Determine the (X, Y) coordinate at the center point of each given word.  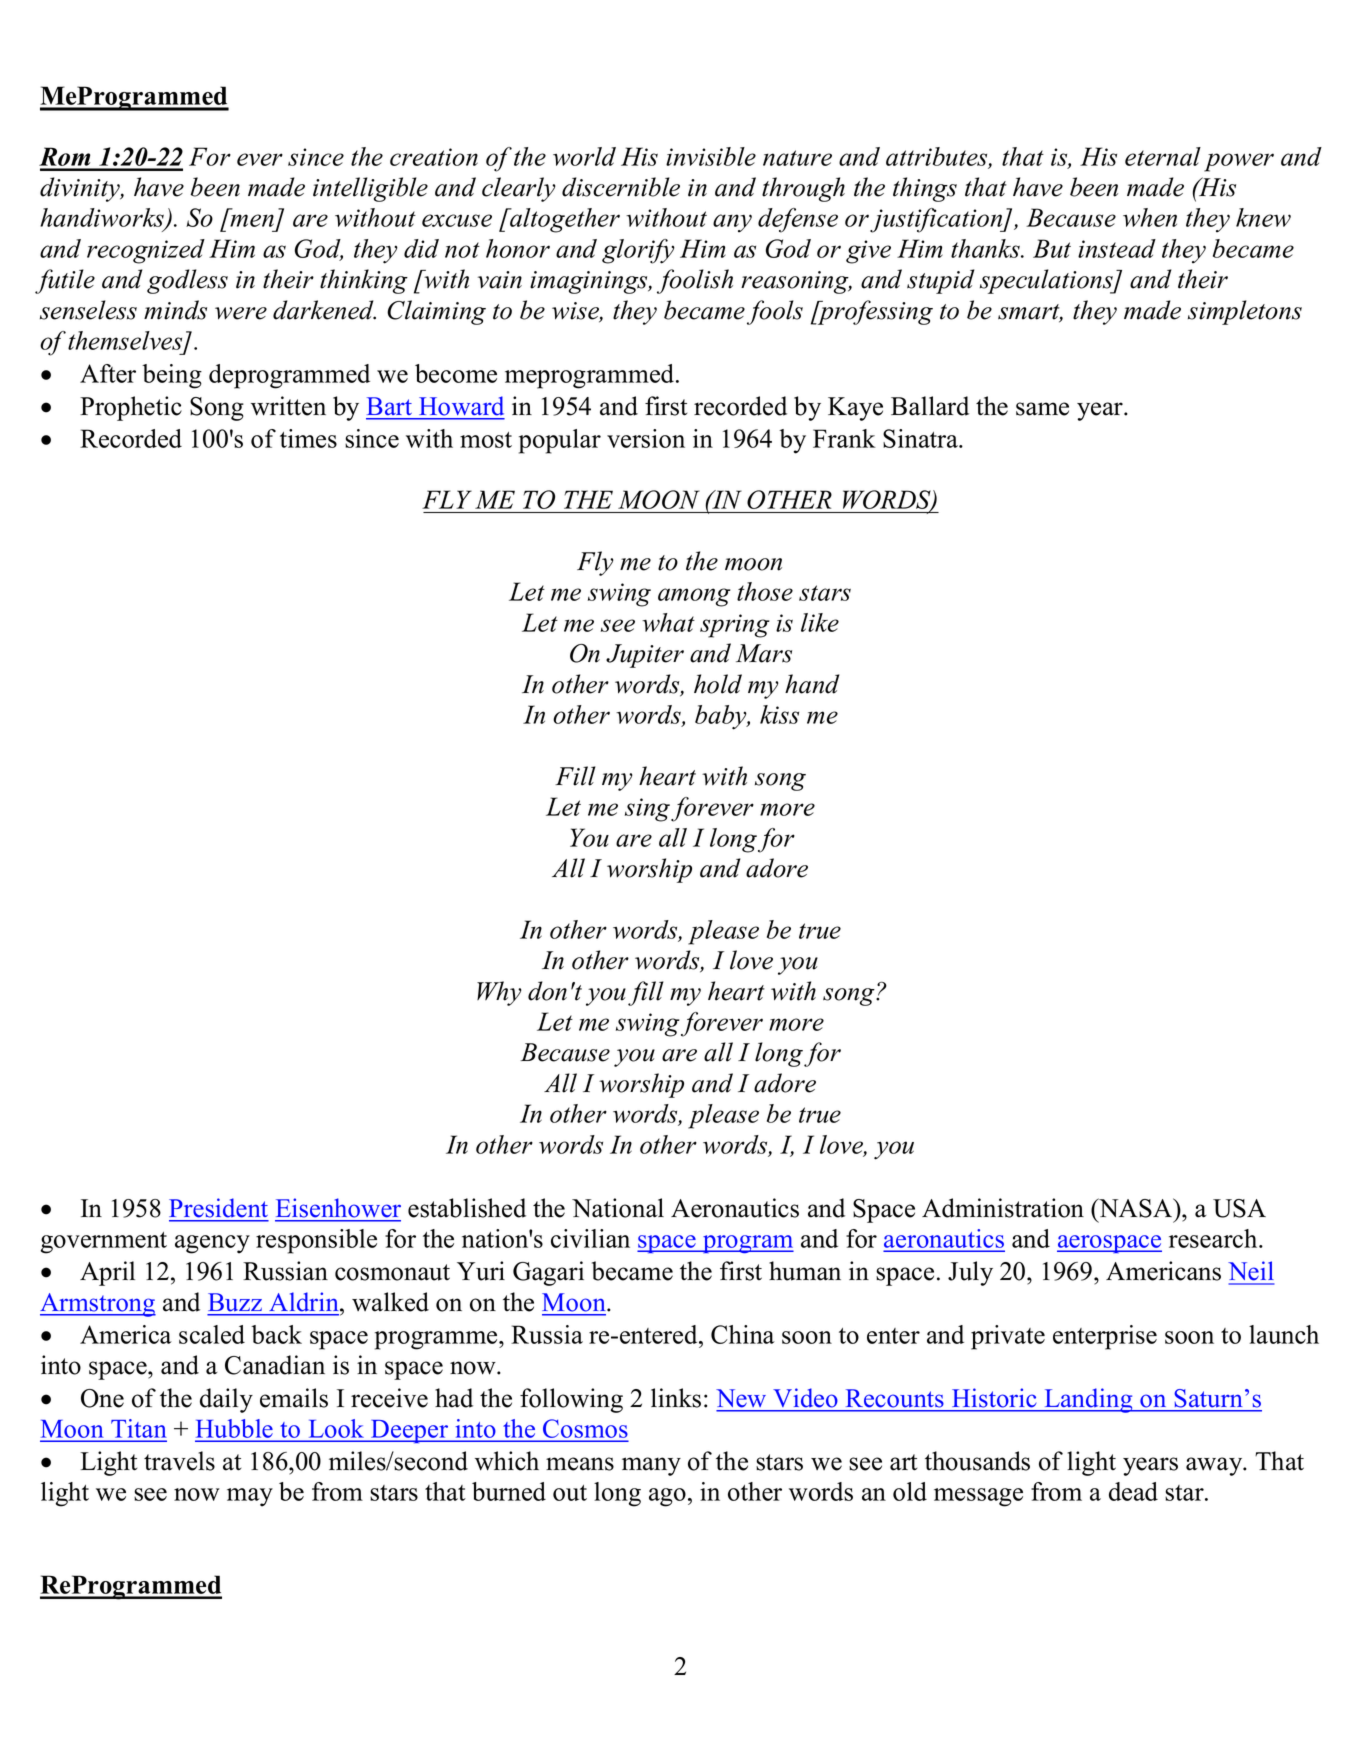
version (646, 438)
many (651, 1466)
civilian (590, 1238)
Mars (764, 653)
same (1042, 409)
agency (212, 1244)
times (308, 438)
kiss (779, 714)
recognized (146, 251)
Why (499, 993)
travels (179, 1461)
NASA (1136, 1208)
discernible (621, 187)
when (1150, 217)
